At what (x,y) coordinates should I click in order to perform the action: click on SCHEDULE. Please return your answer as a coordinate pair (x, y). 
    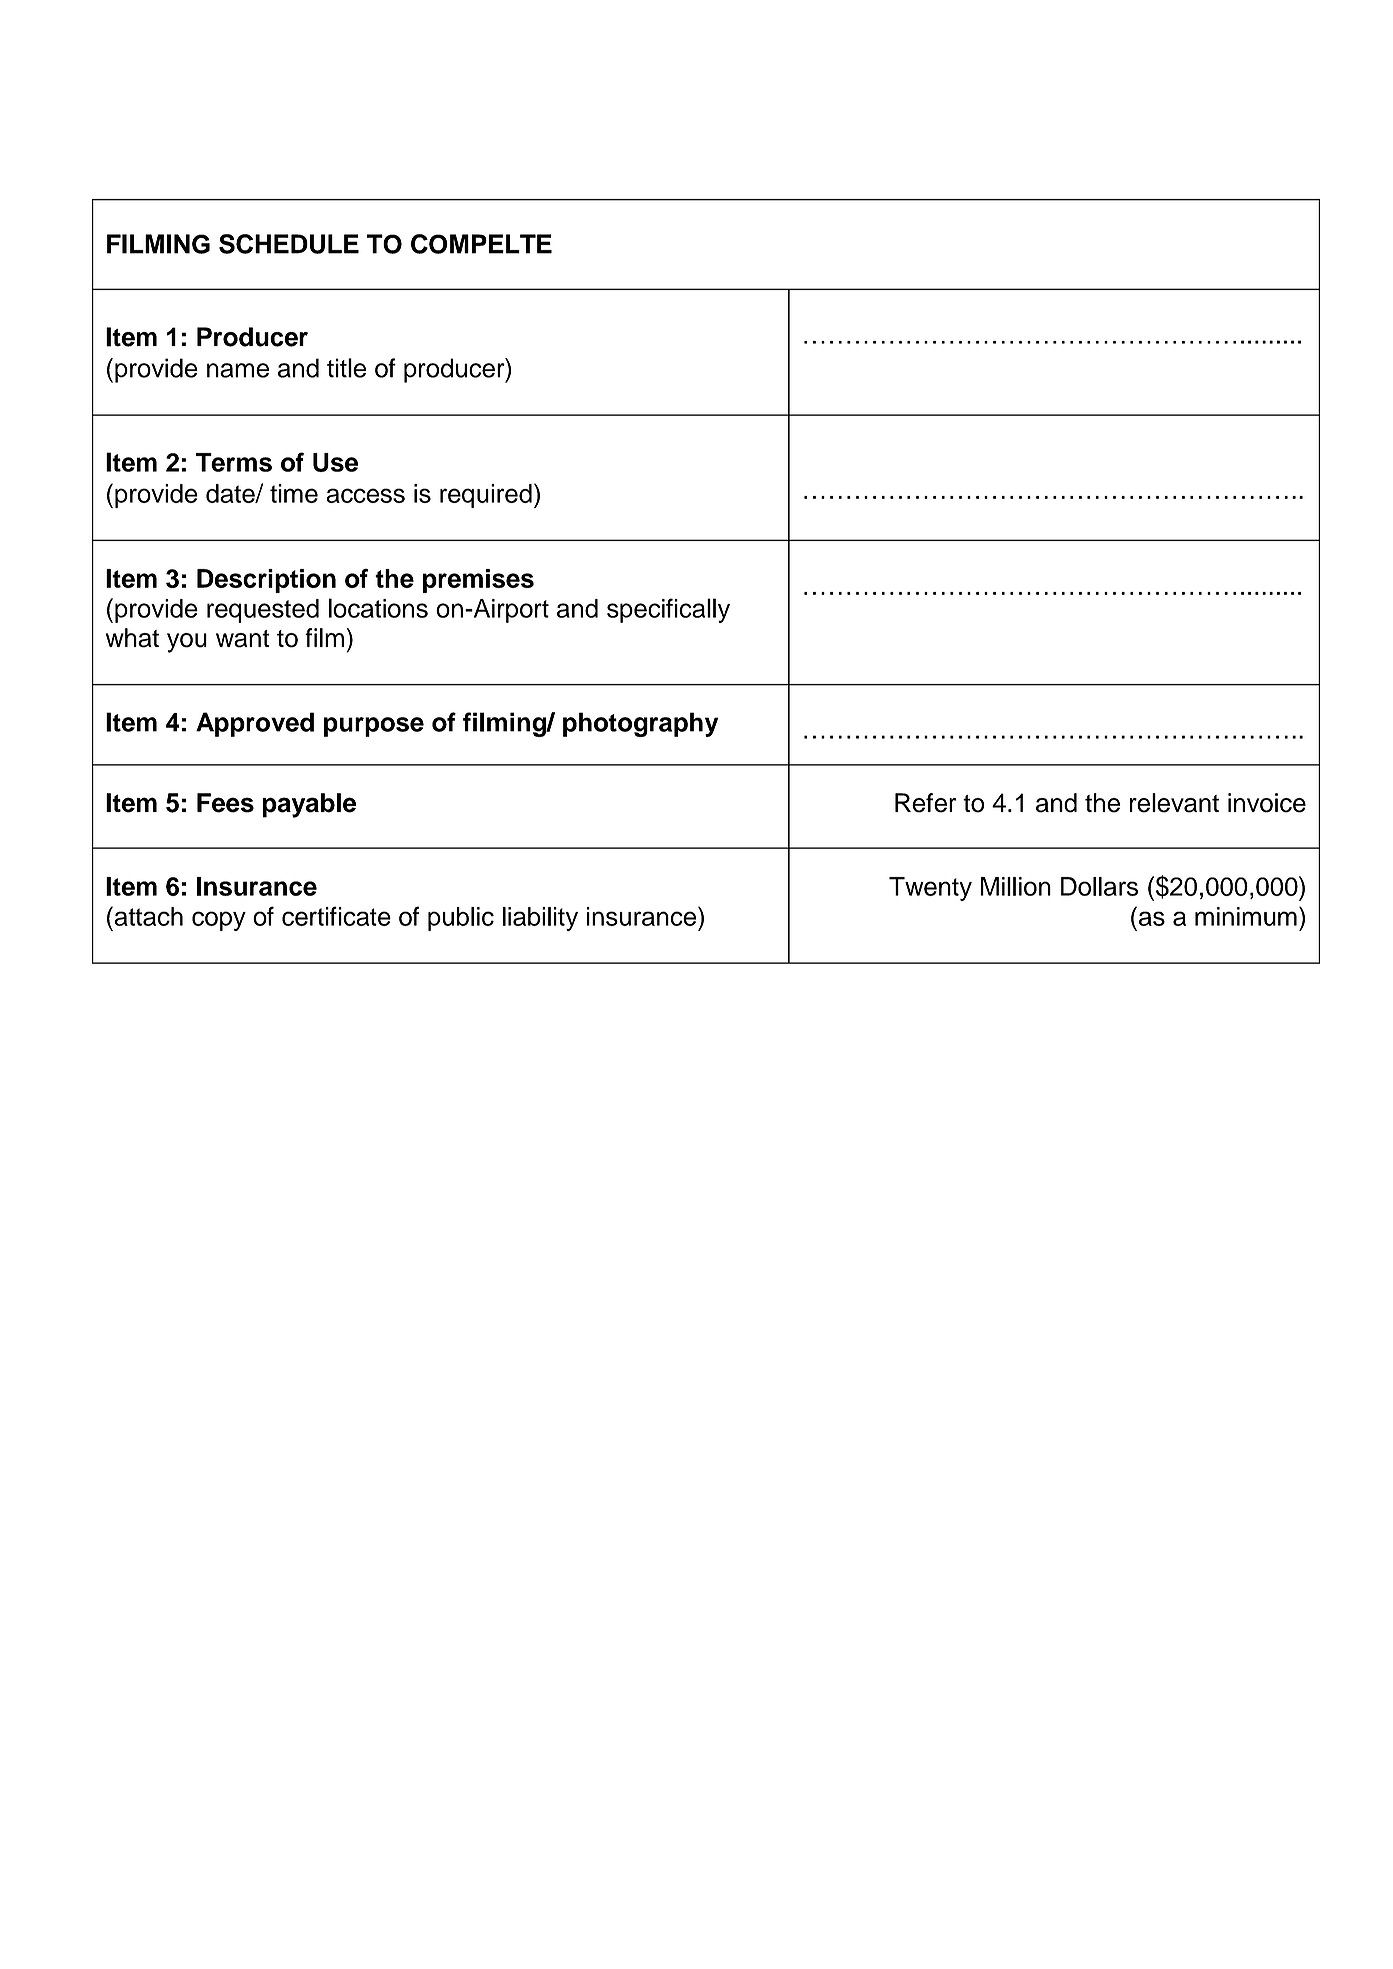
    Looking at the image, I should click on (289, 244).
